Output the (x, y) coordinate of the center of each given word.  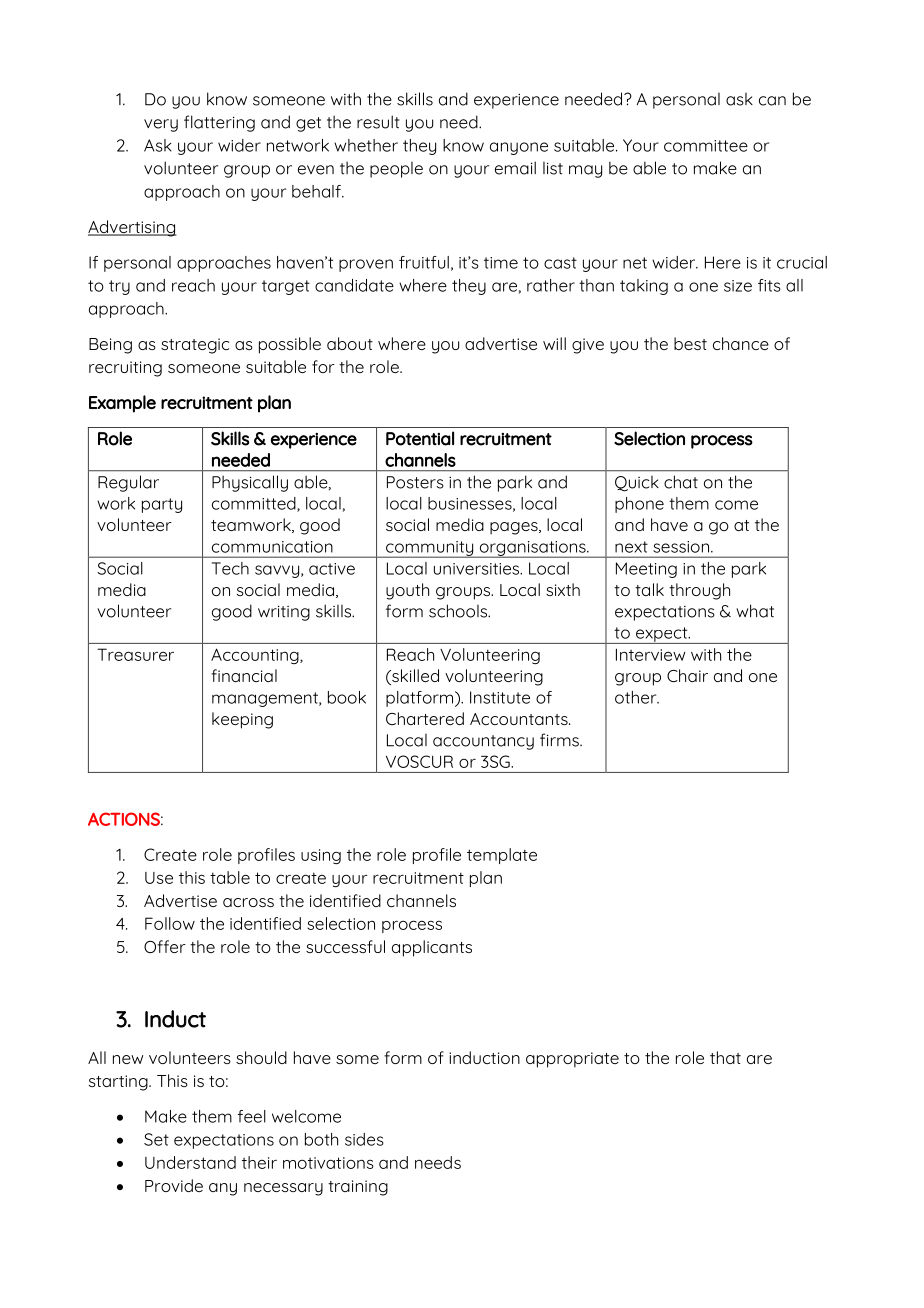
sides (364, 1139)
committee (706, 146)
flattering (219, 123)
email (515, 168)
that (725, 1057)
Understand (190, 1162)
